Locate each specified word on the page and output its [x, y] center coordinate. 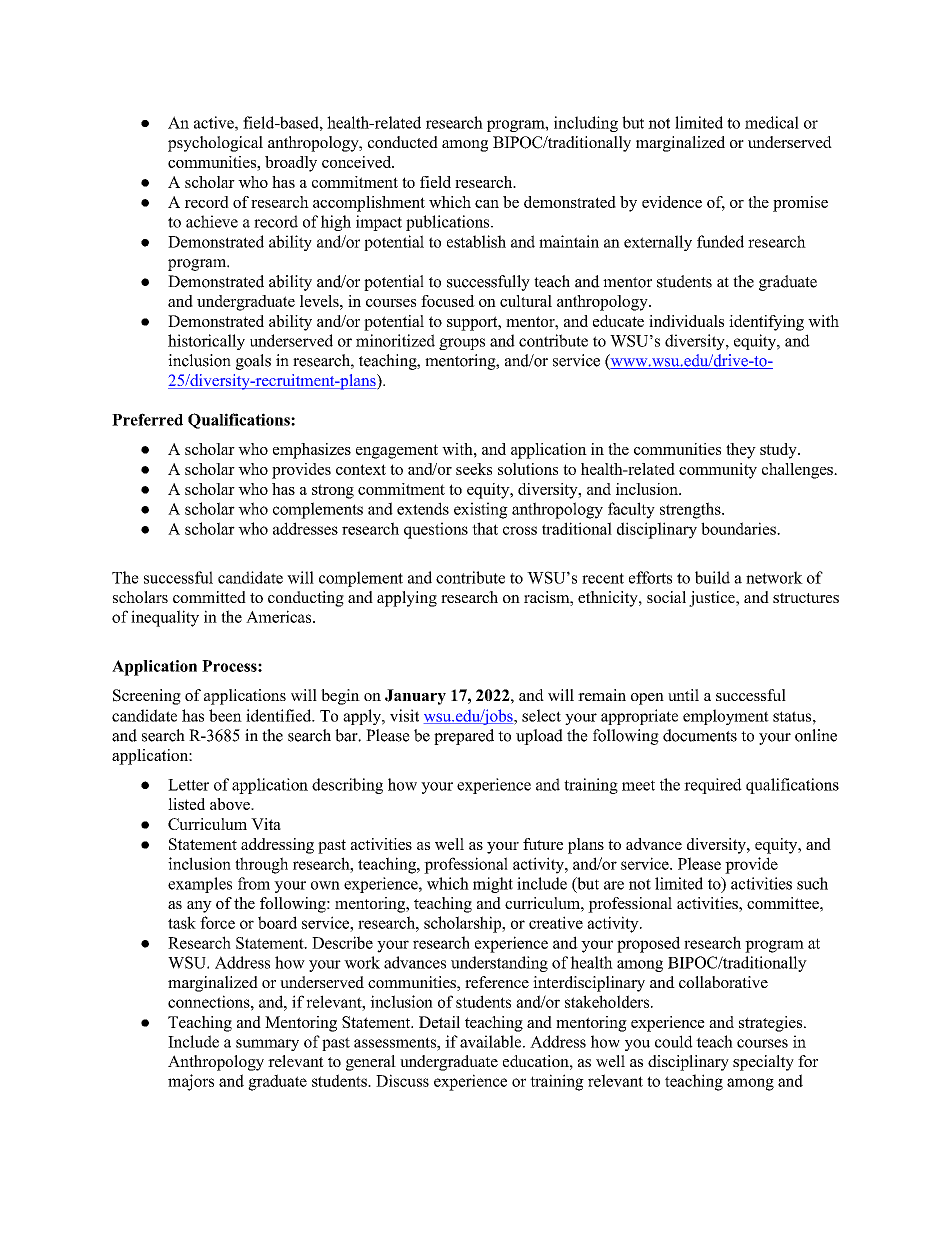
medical [772, 122]
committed [209, 597]
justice [713, 599]
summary [267, 1045]
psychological [215, 144]
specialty [763, 1063]
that [485, 528]
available [492, 1041]
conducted [403, 142]
